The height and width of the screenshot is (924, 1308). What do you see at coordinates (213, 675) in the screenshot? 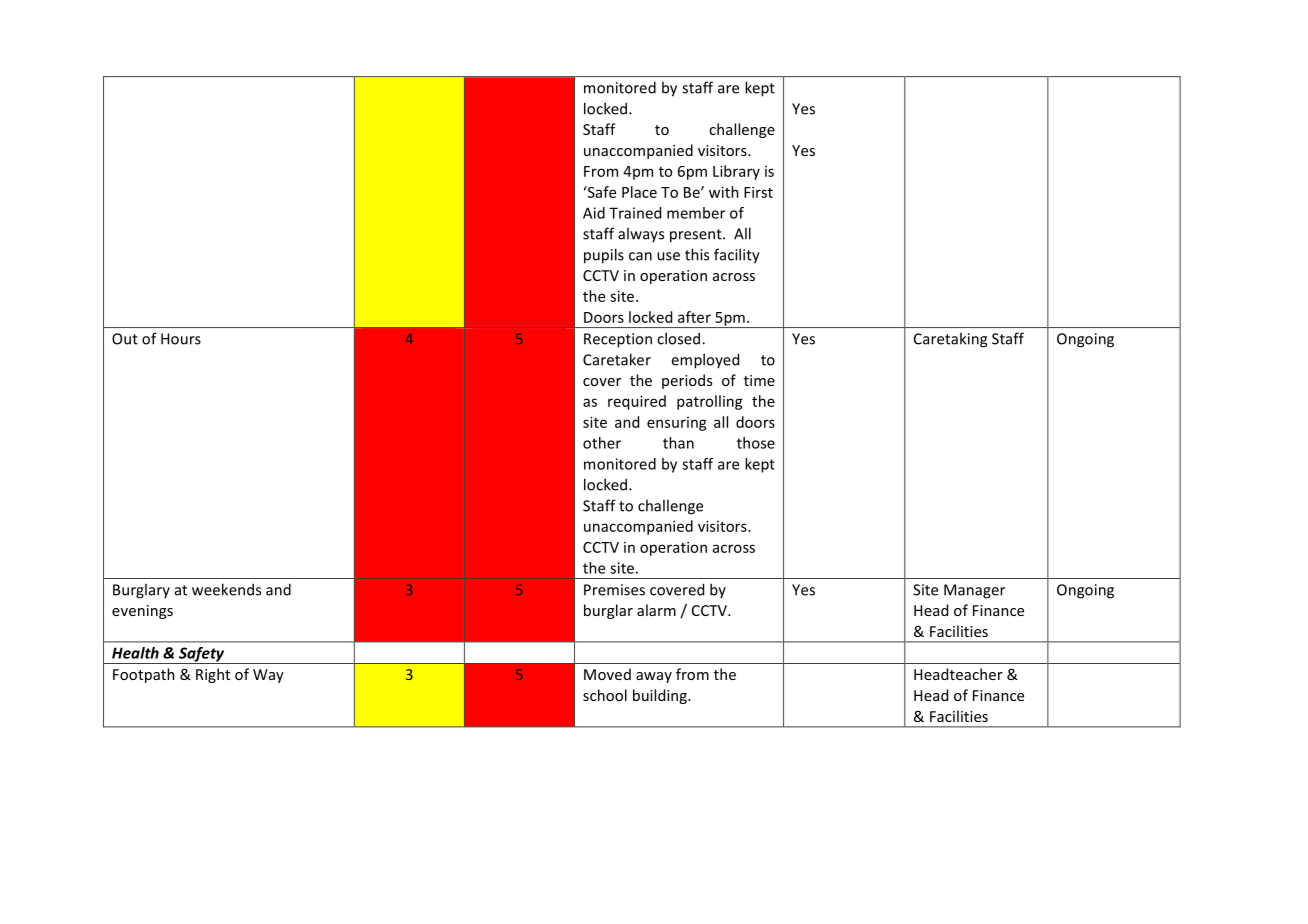
I see `Right` at bounding box center [213, 675].
